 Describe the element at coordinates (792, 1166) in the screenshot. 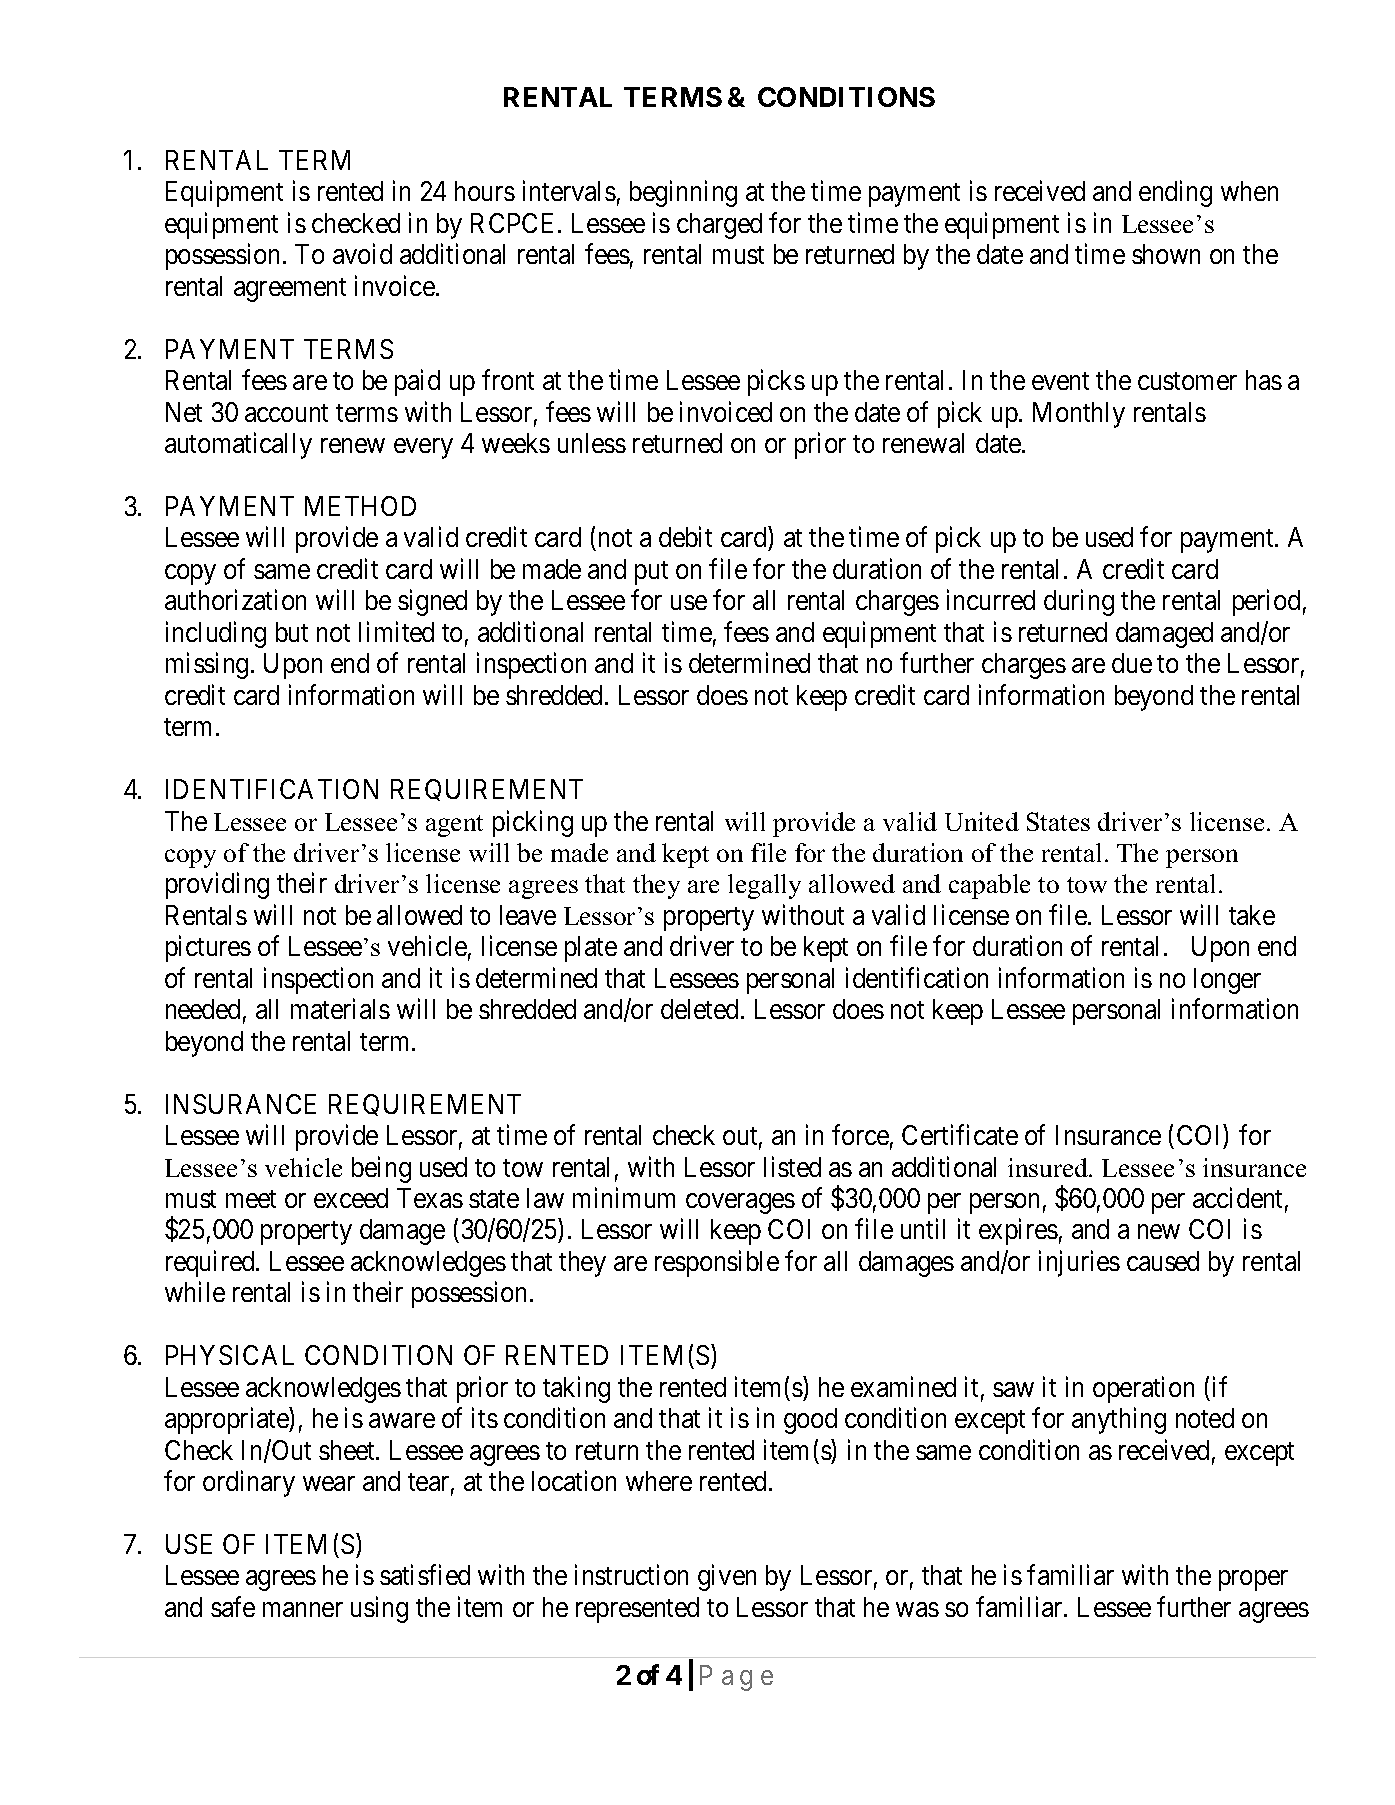

I see `listed` at that location.
